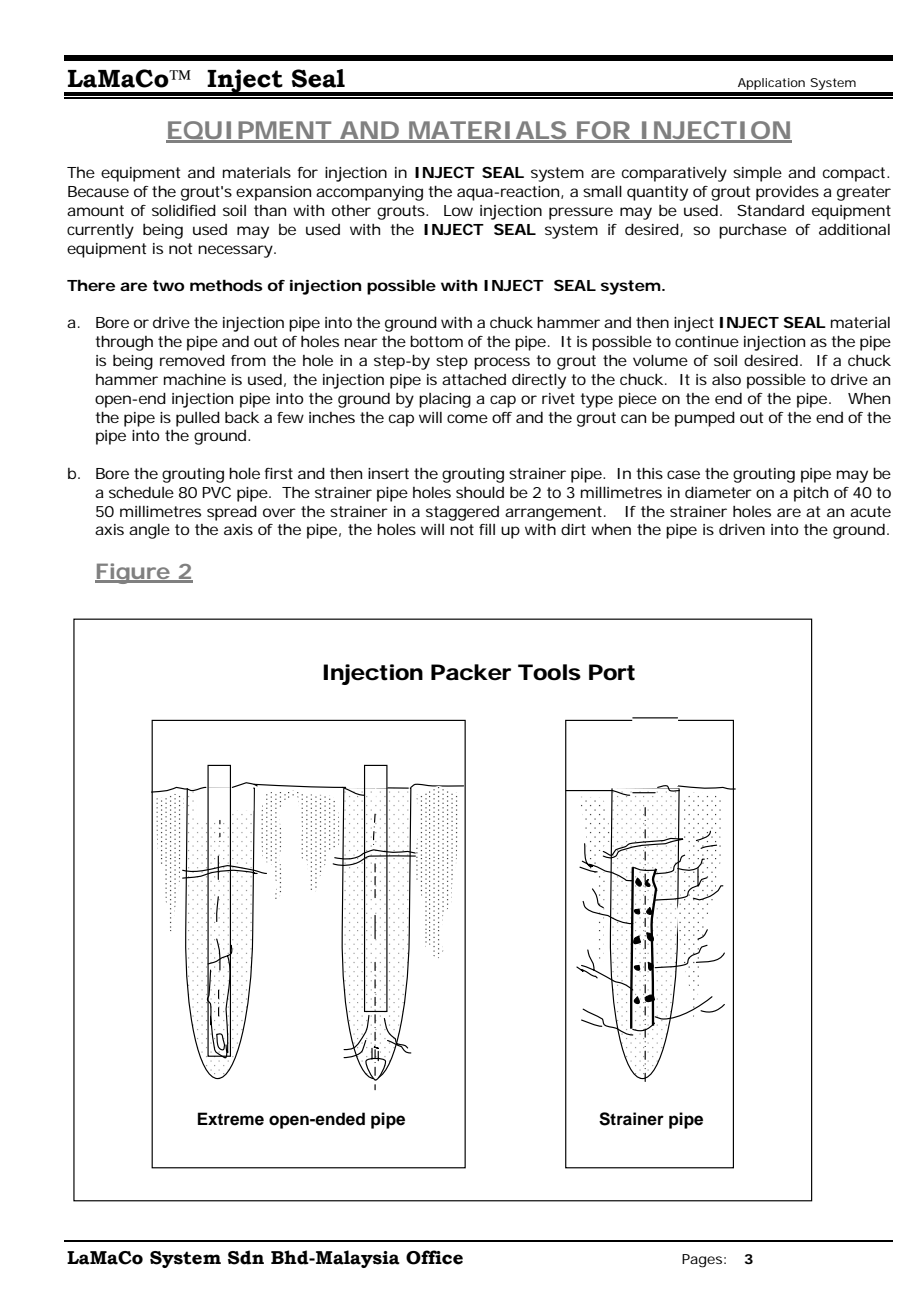 The image size is (924, 1308). What do you see at coordinates (133, 573) in the page?
I see `Figure` at bounding box center [133, 573].
